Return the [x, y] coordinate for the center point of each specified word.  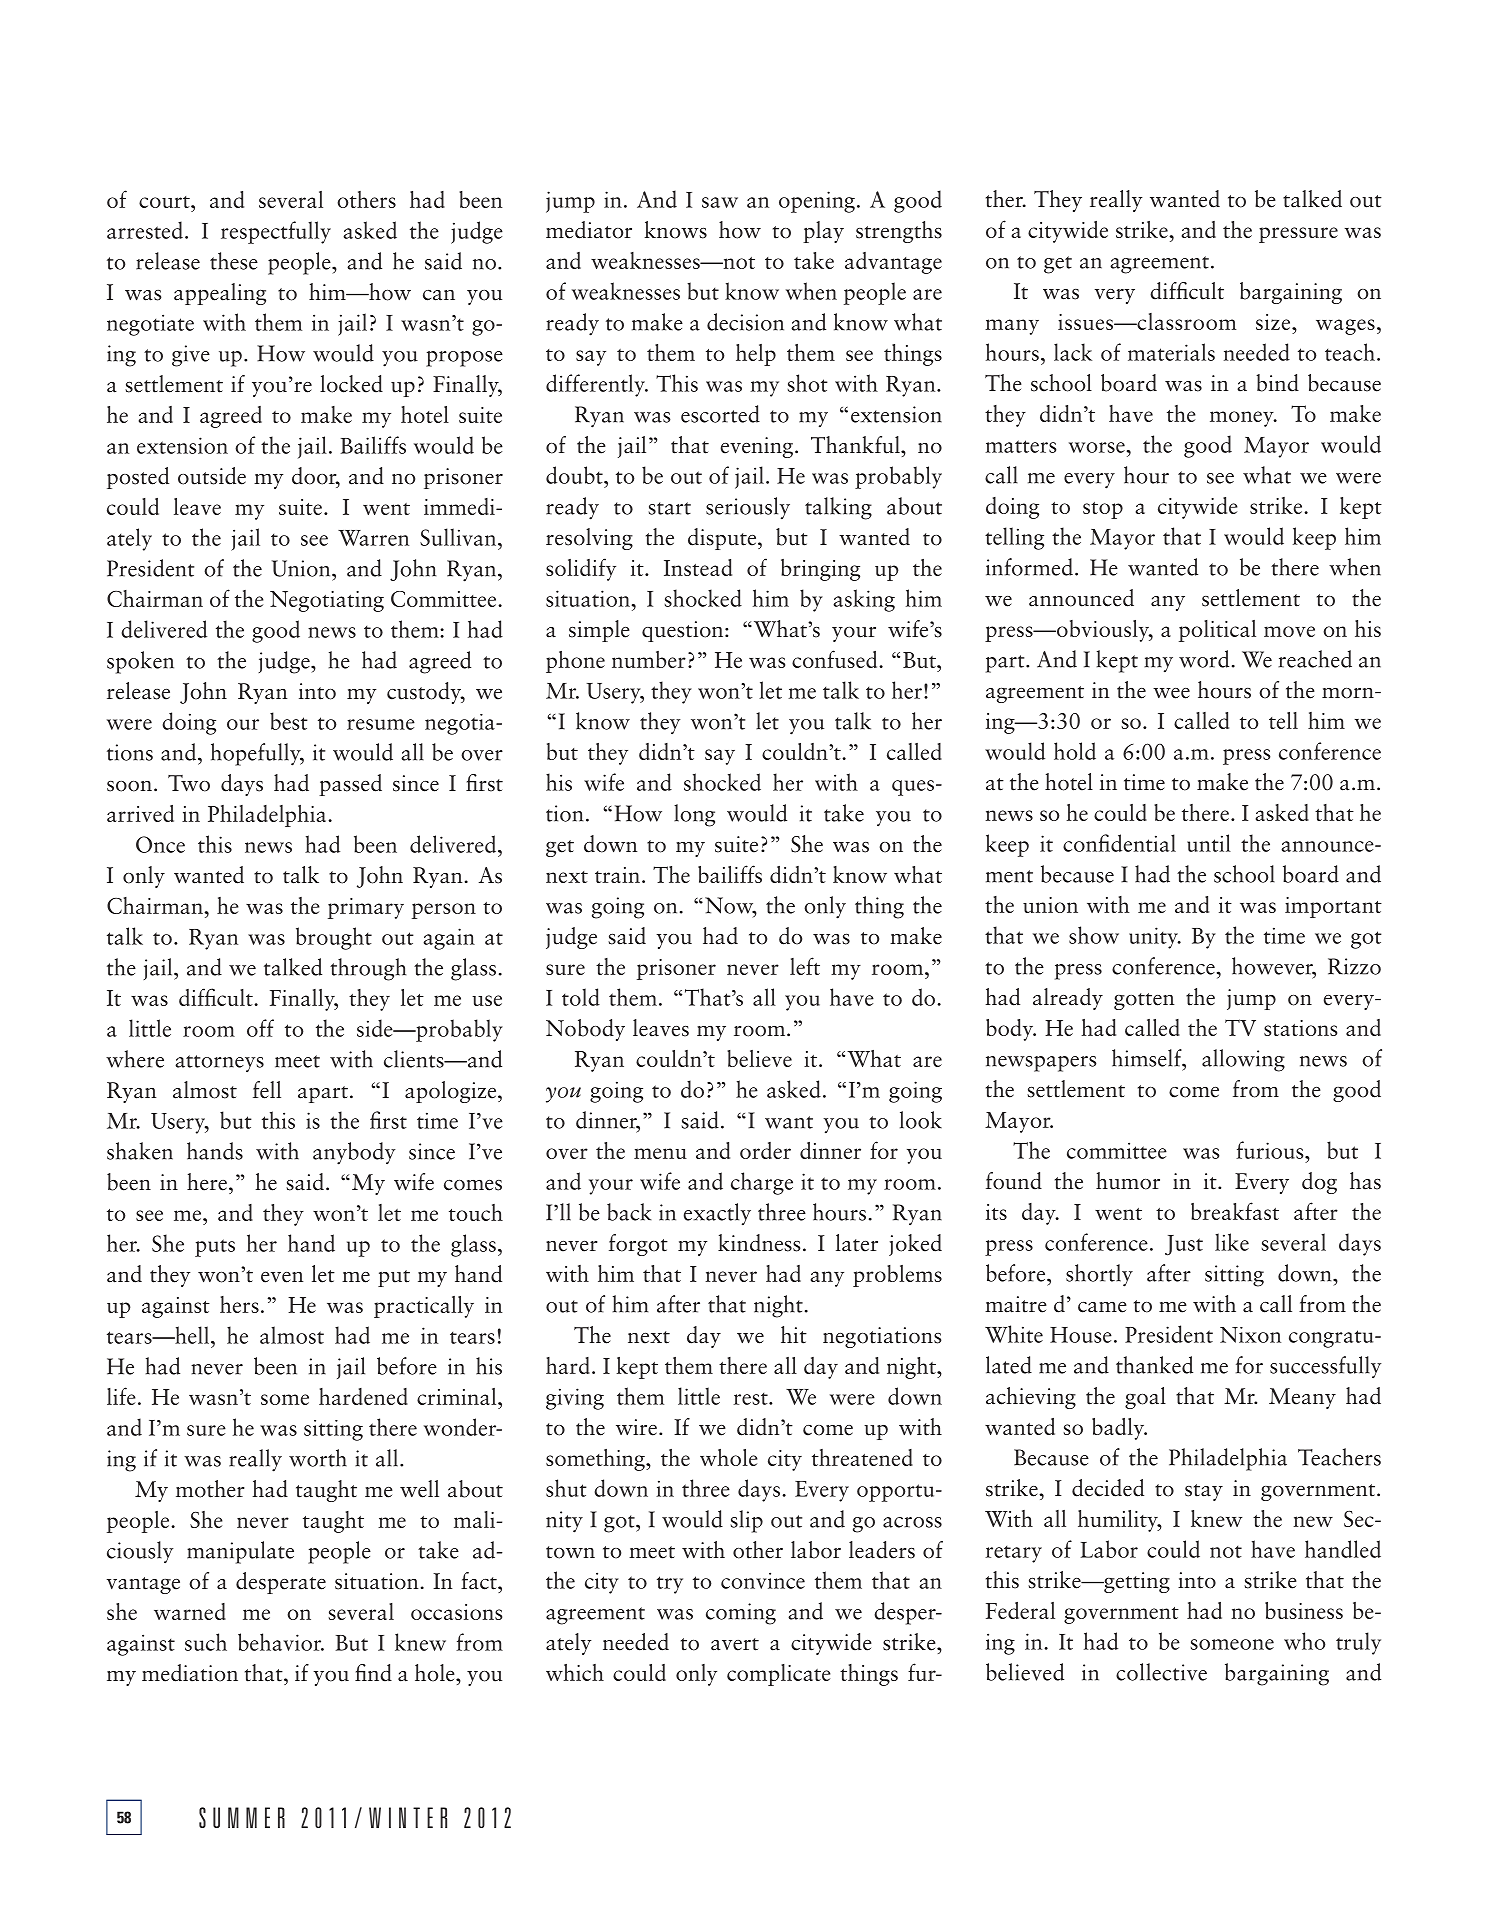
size [1274, 322]
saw [720, 202]
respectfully [276, 232]
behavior [281, 1642]
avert [735, 1644]
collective [1161, 1672]
